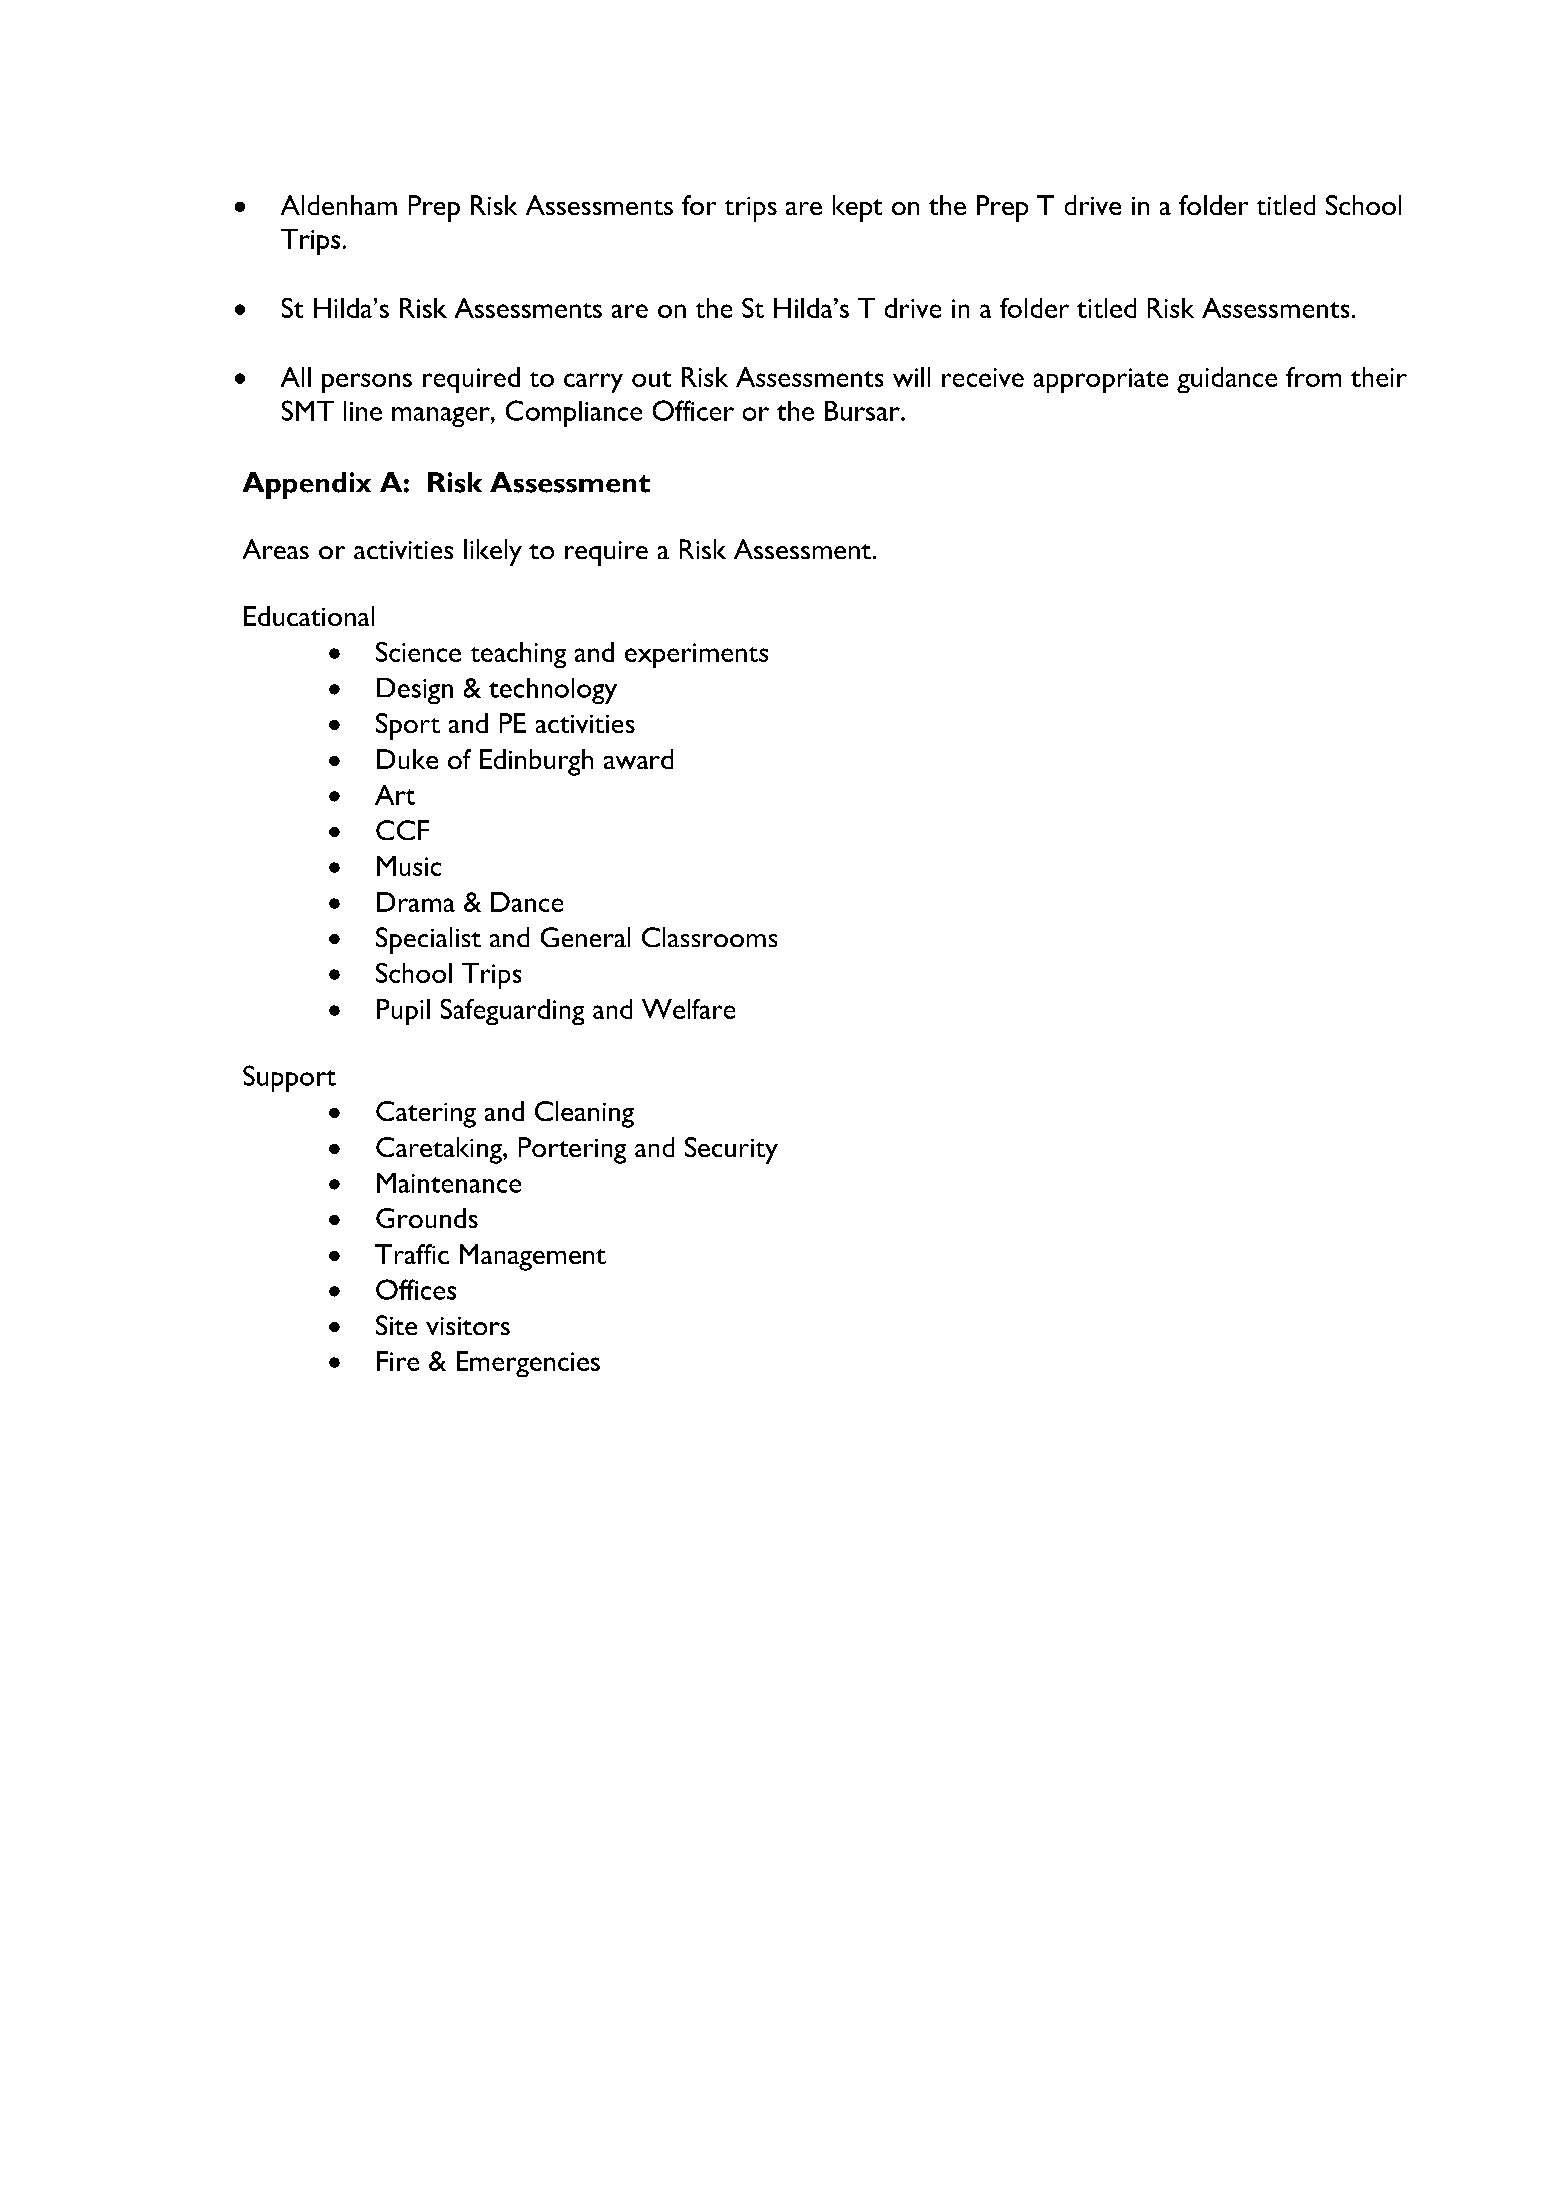 Image resolution: width=1562 pixels, height=2209 pixels. I want to click on Art, so click(395, 795).
